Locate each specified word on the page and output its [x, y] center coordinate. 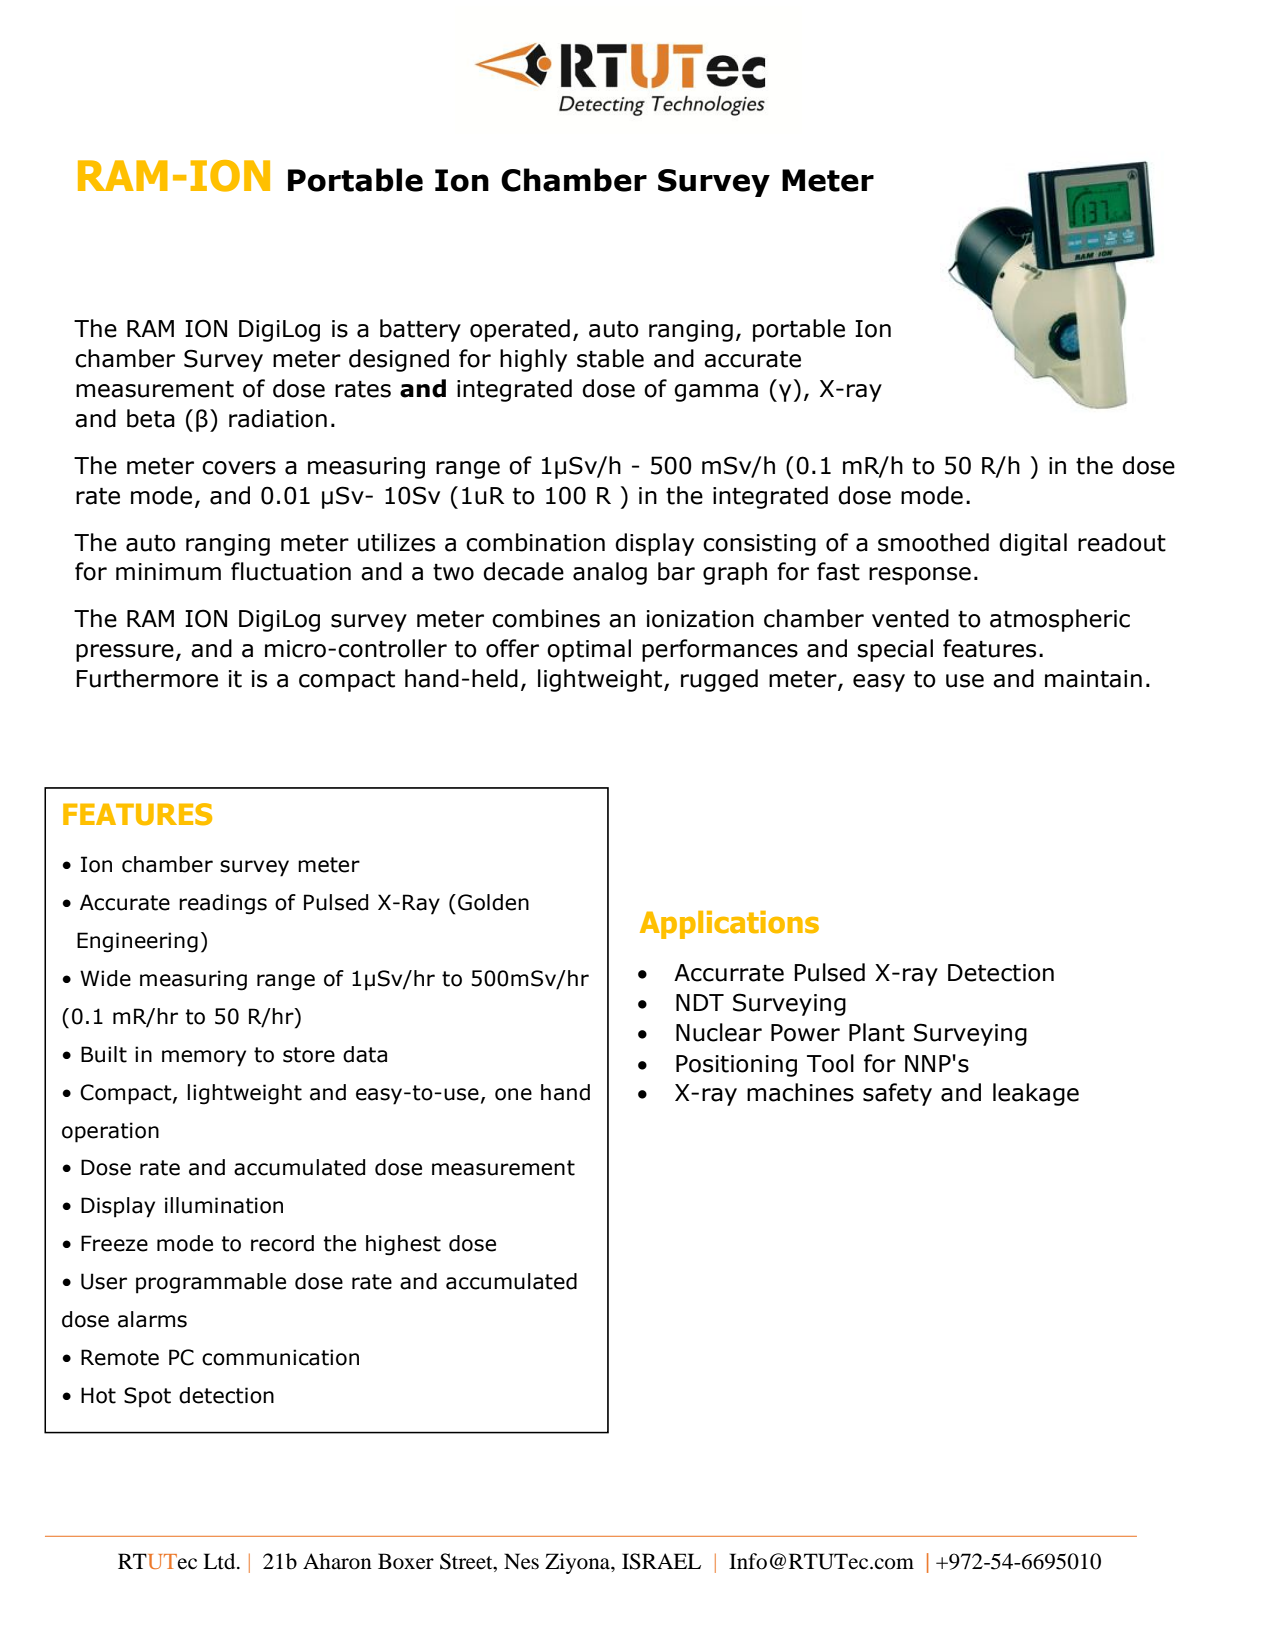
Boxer [406, 1561]
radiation [278, 418]
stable [610, 358]
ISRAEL [661, 1561]
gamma [716, 393]
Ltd [220, 1561]
